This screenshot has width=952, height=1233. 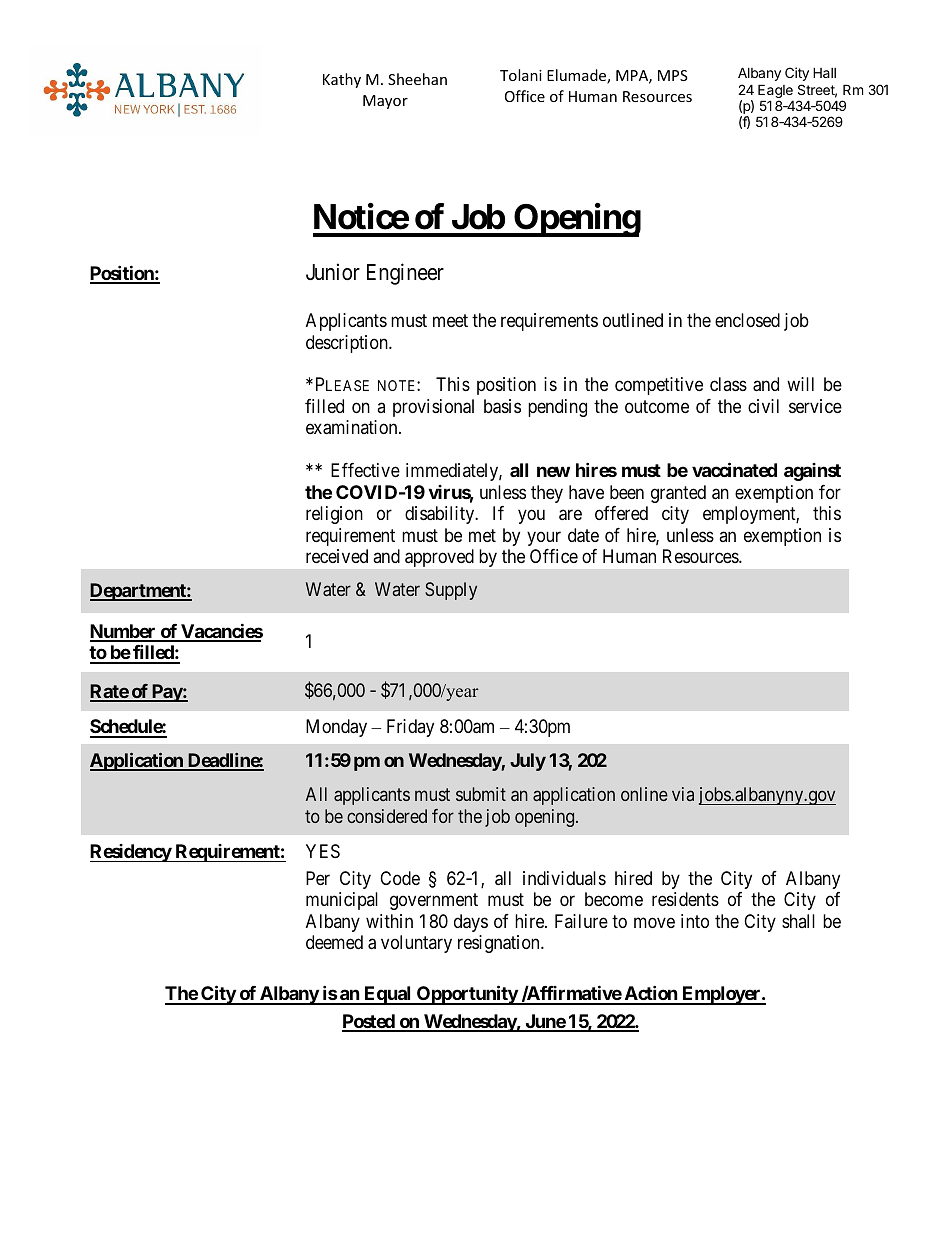 What do you see at coordinates (131, 853) in the screenshot?
I see `Residency` at bounding box center [131, 853].
